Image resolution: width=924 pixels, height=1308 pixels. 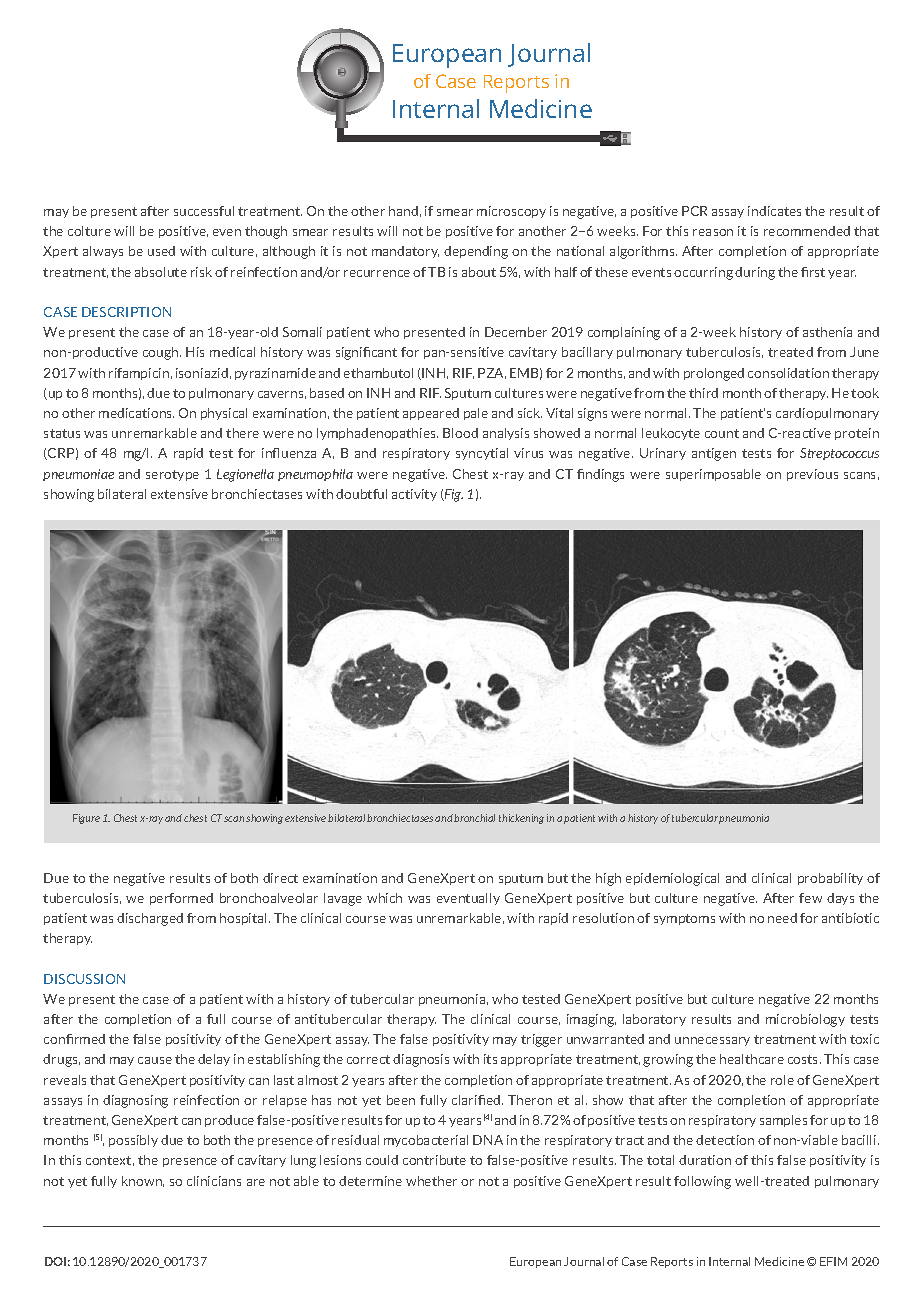 What do you see at coordinates (161, 251) in the image?
I see `used` at bounding box center [161, 251].
